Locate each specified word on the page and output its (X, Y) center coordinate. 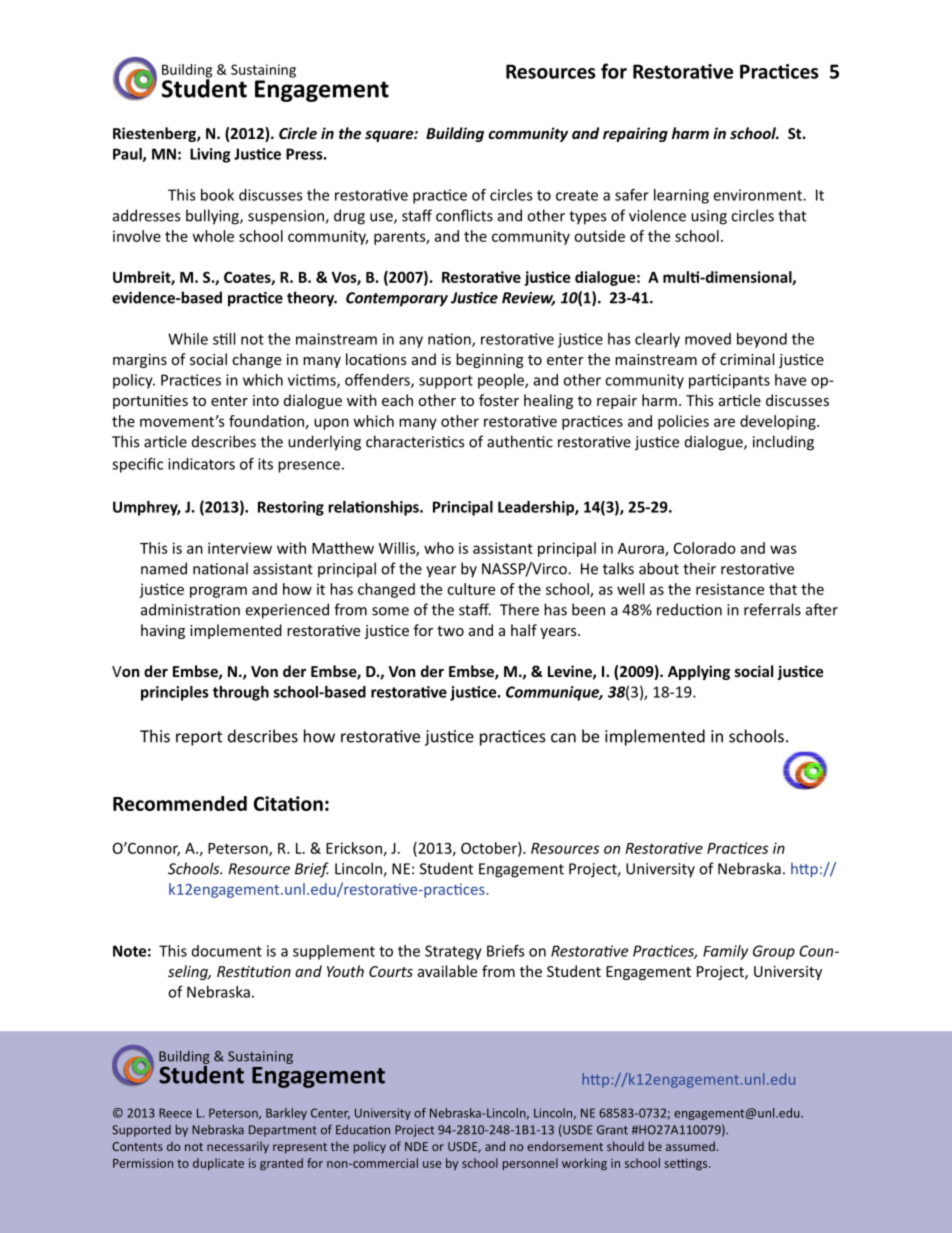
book (217, 195)
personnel (530, 1164)
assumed (690, 1146)
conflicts (464, 215)
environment (759, 195)
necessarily (238, 1147)
